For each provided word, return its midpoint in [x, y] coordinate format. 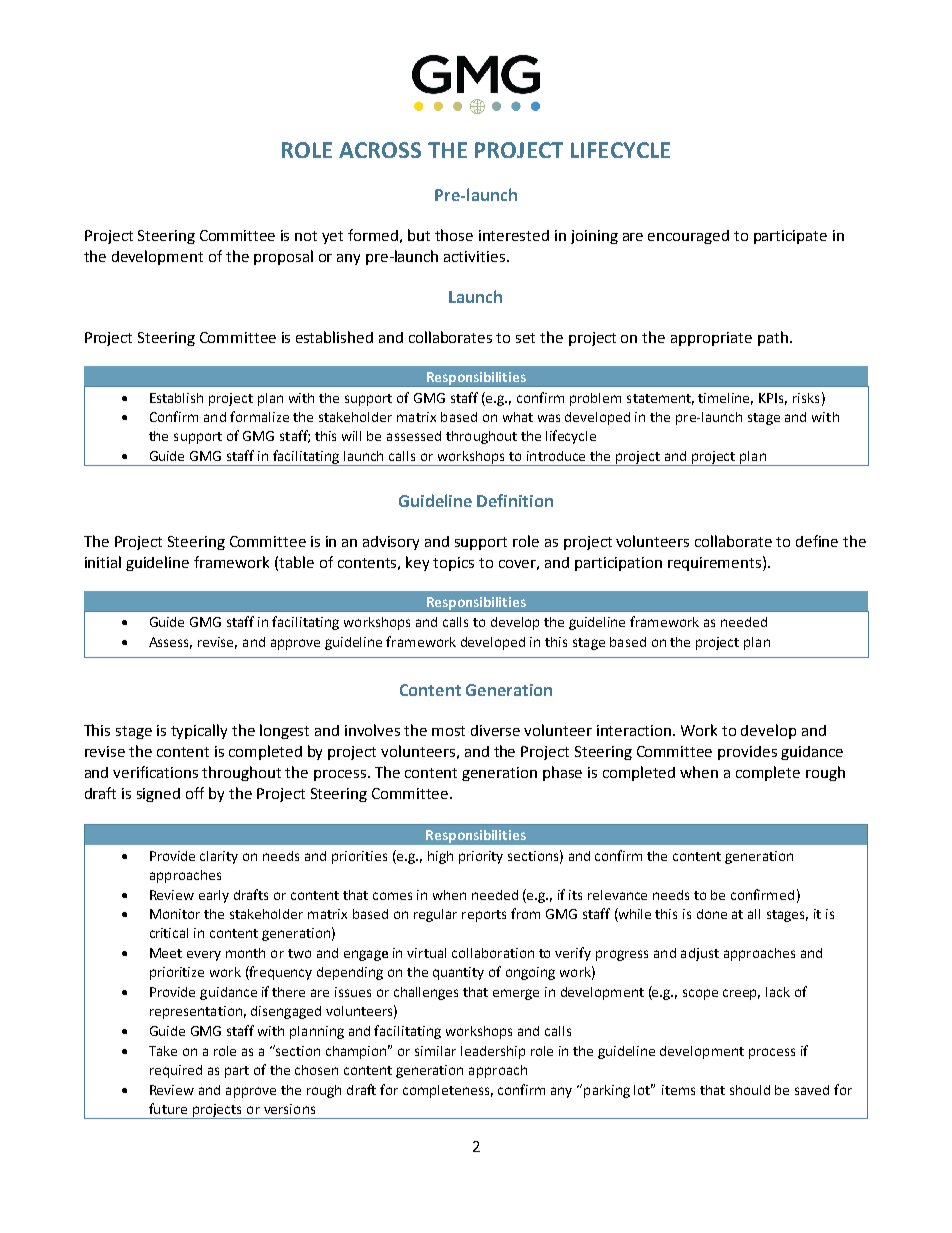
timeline [725, 399]
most [448, 731]
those [454, 235]
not [306, 236]
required [176, 1071]
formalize [259, 416]
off [195, 793]
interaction [635, 730]
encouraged [688, 237]
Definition [515, 500]
